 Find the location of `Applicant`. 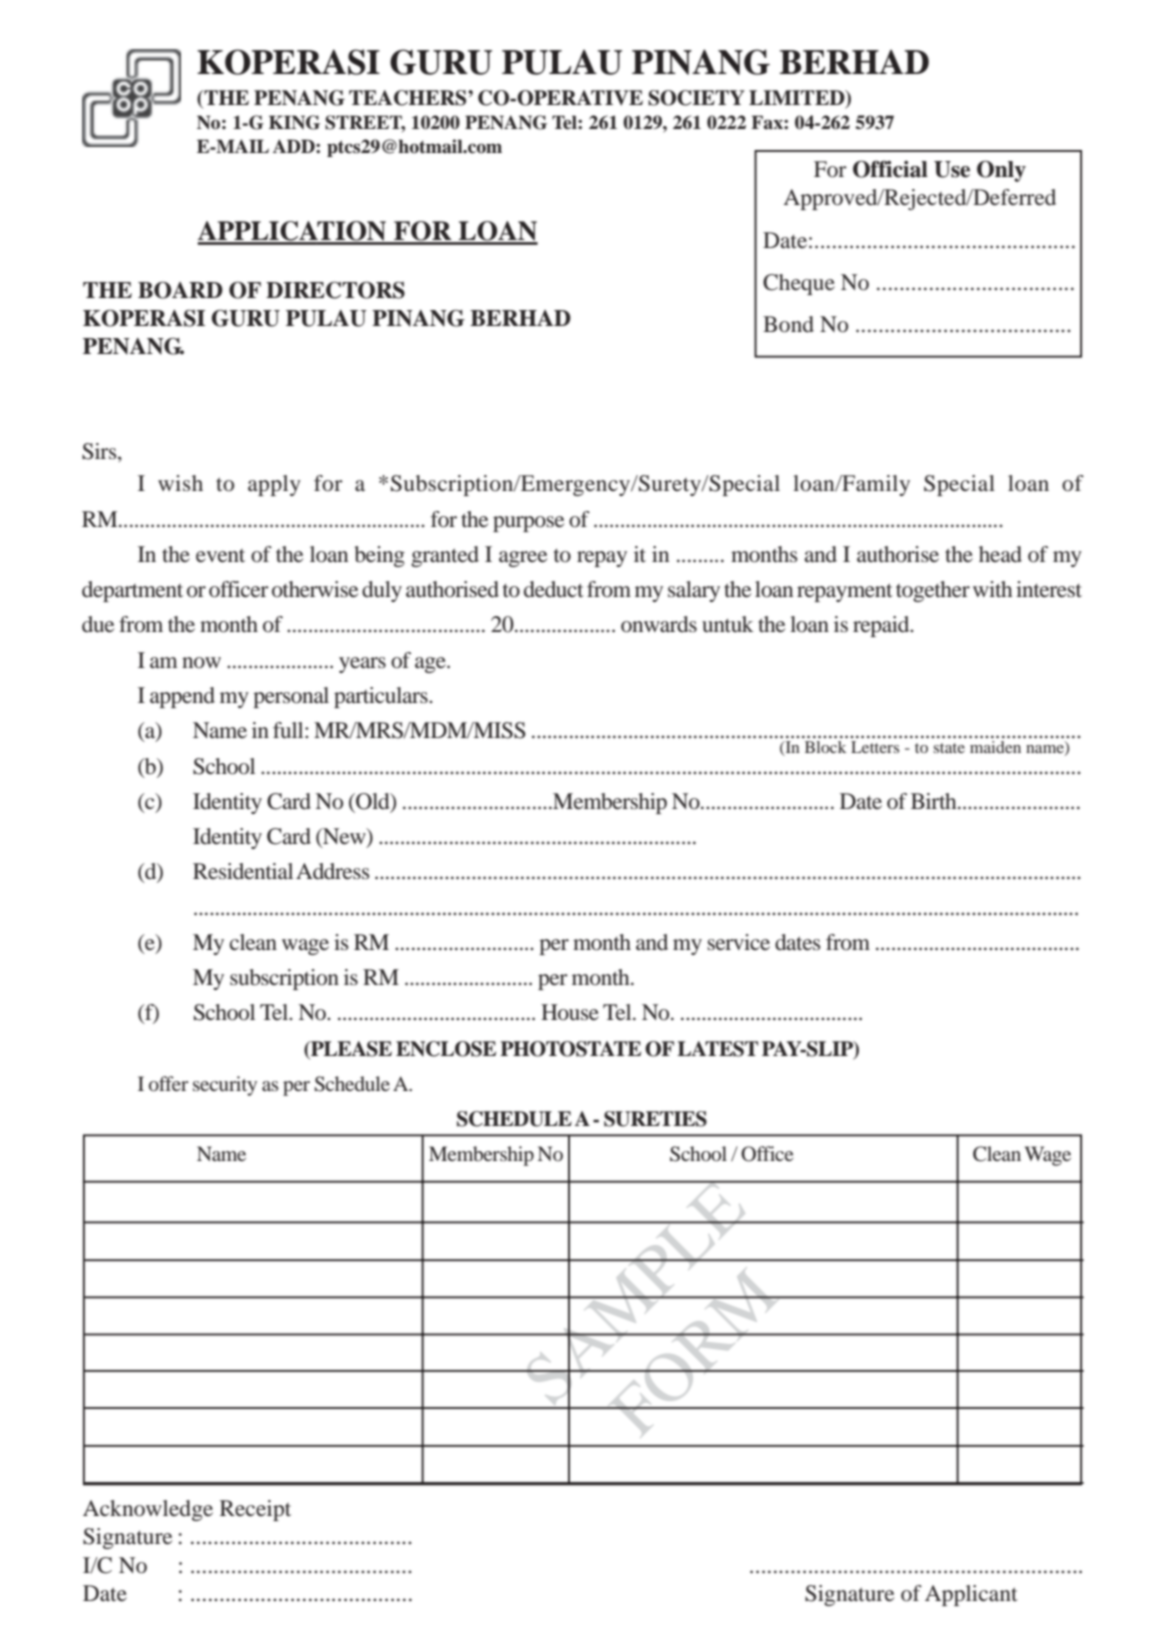

Applicant is located at coordinates (971, 1595).
